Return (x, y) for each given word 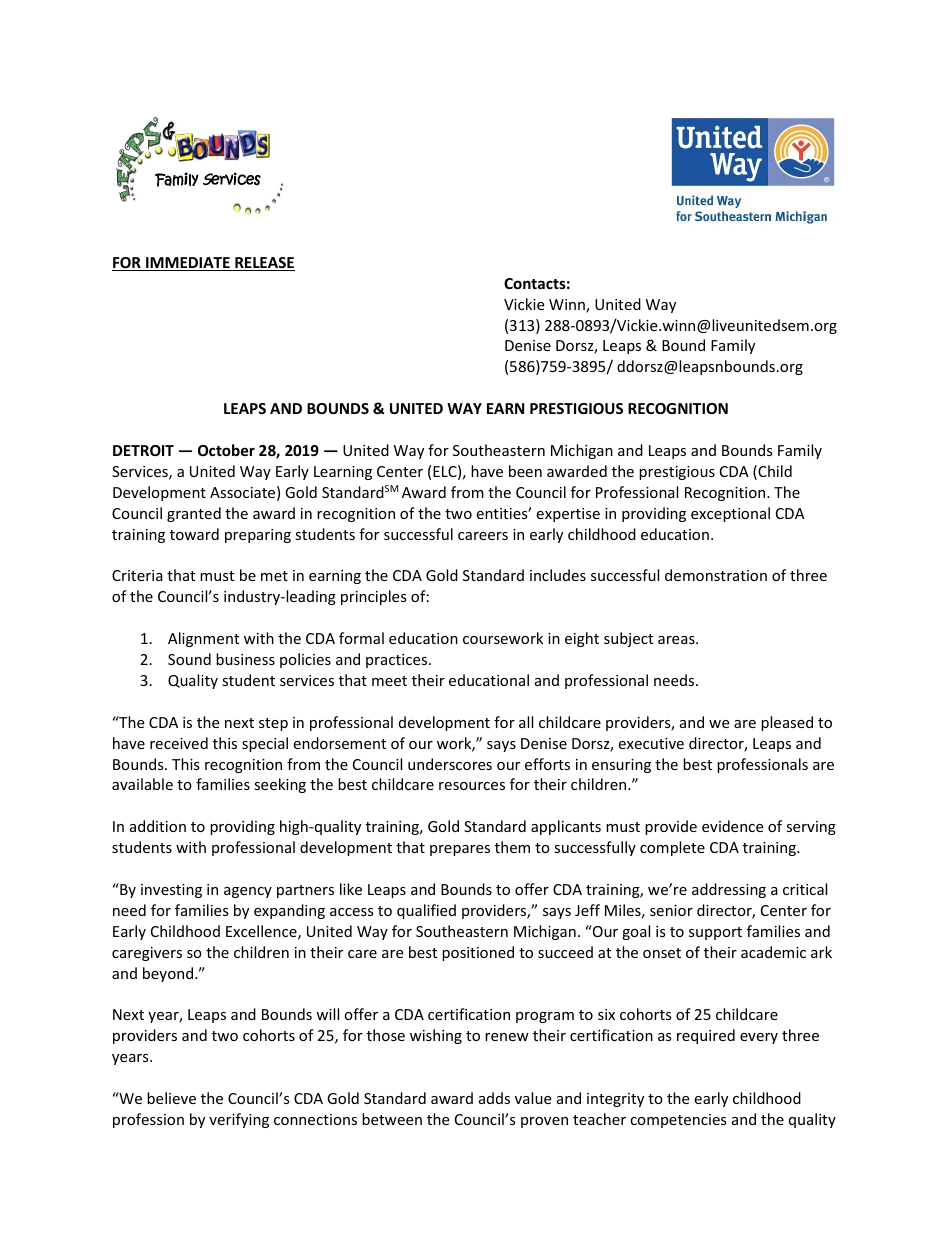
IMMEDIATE (188, 264)
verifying (239, 1120)
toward (194, 534)
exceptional (730, 514)
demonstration (716, 575)
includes (558, 575)
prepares (460, 850)
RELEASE (264, 264)
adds (494, 1098)
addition (158, 826)
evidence (732, 826)
